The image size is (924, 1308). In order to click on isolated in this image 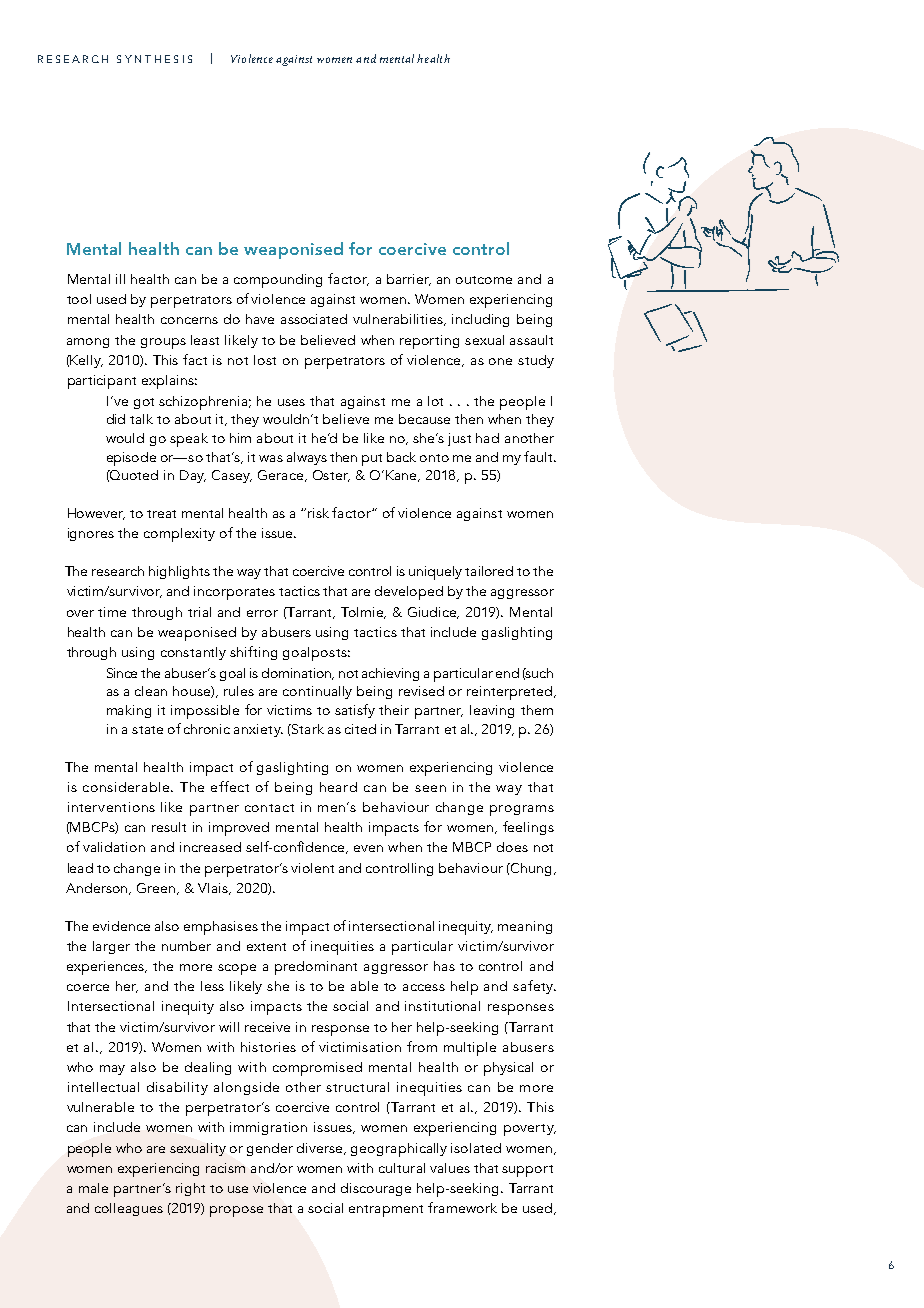, I will do `click(476, 1148)`.
